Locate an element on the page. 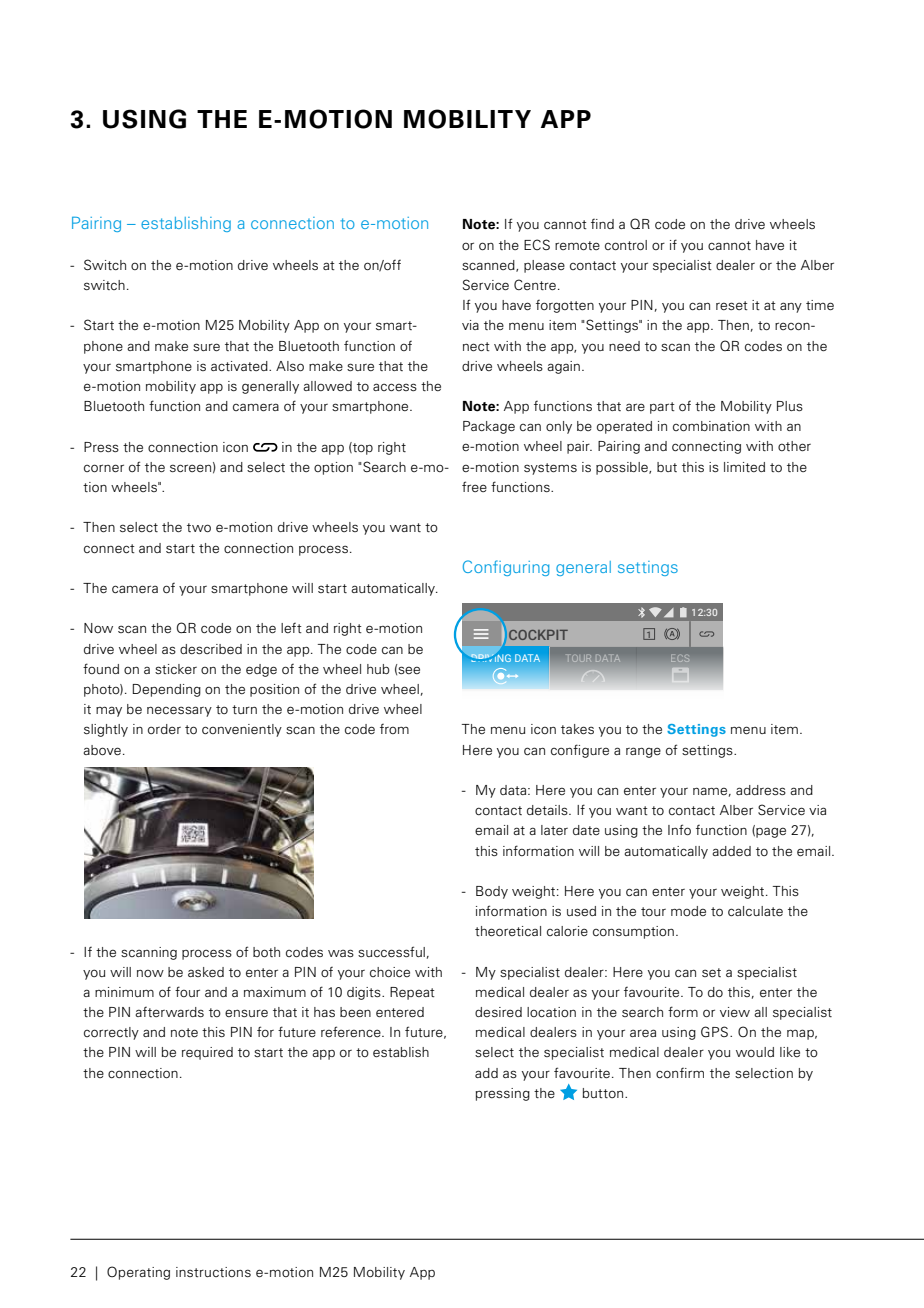 The image size is (924, 1308). activated is located at coordinates (240, 366).
